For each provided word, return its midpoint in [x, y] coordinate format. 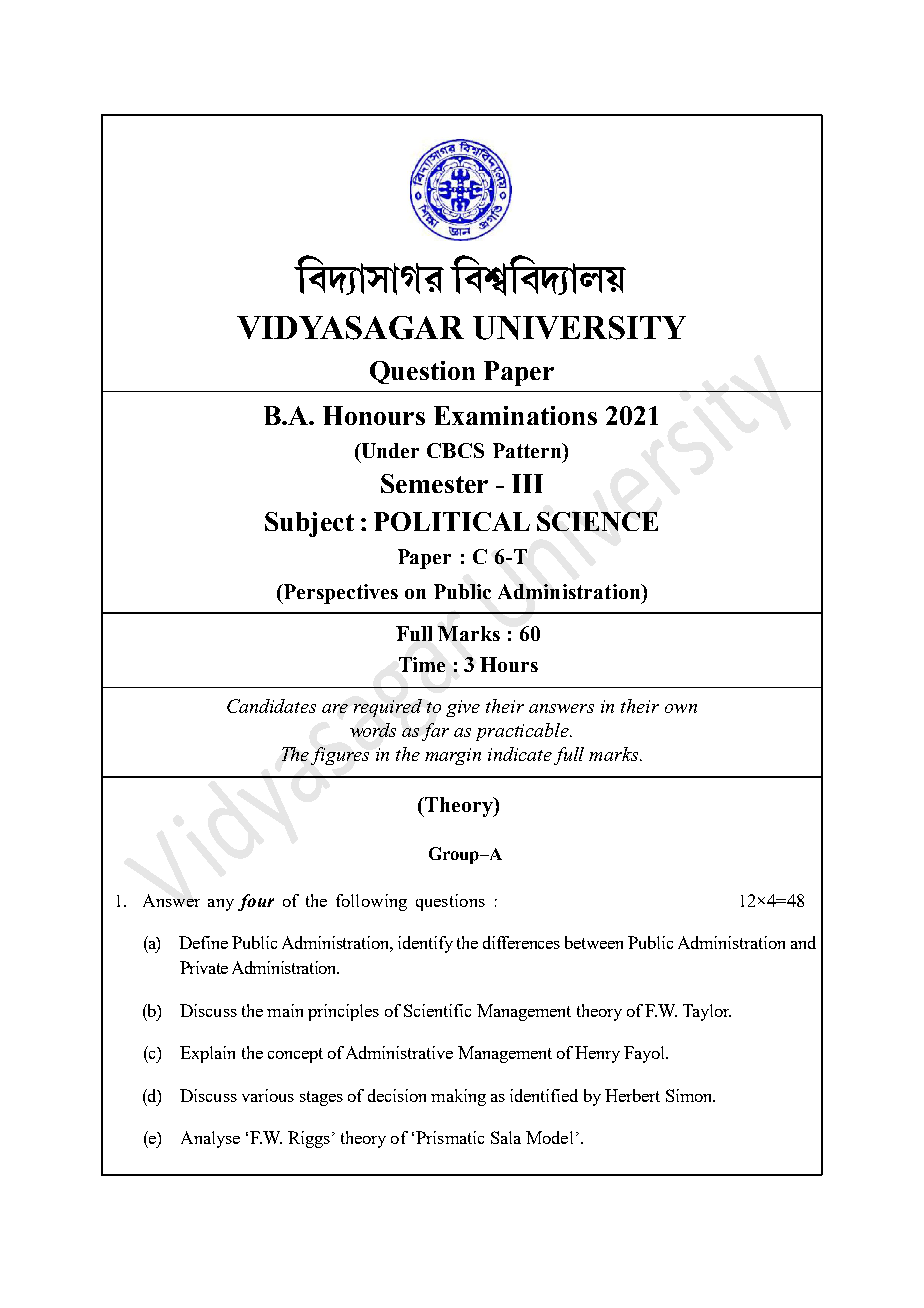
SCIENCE [597, 521]
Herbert [632, 1095]
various [268, 1095]
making [458, 1097]
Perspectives [339, 594]
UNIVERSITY [579, 328]
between [594, 942]
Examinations [515, 415]
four [256, 902]
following [371, 902]
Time [422, 664]
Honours [374, 415]
